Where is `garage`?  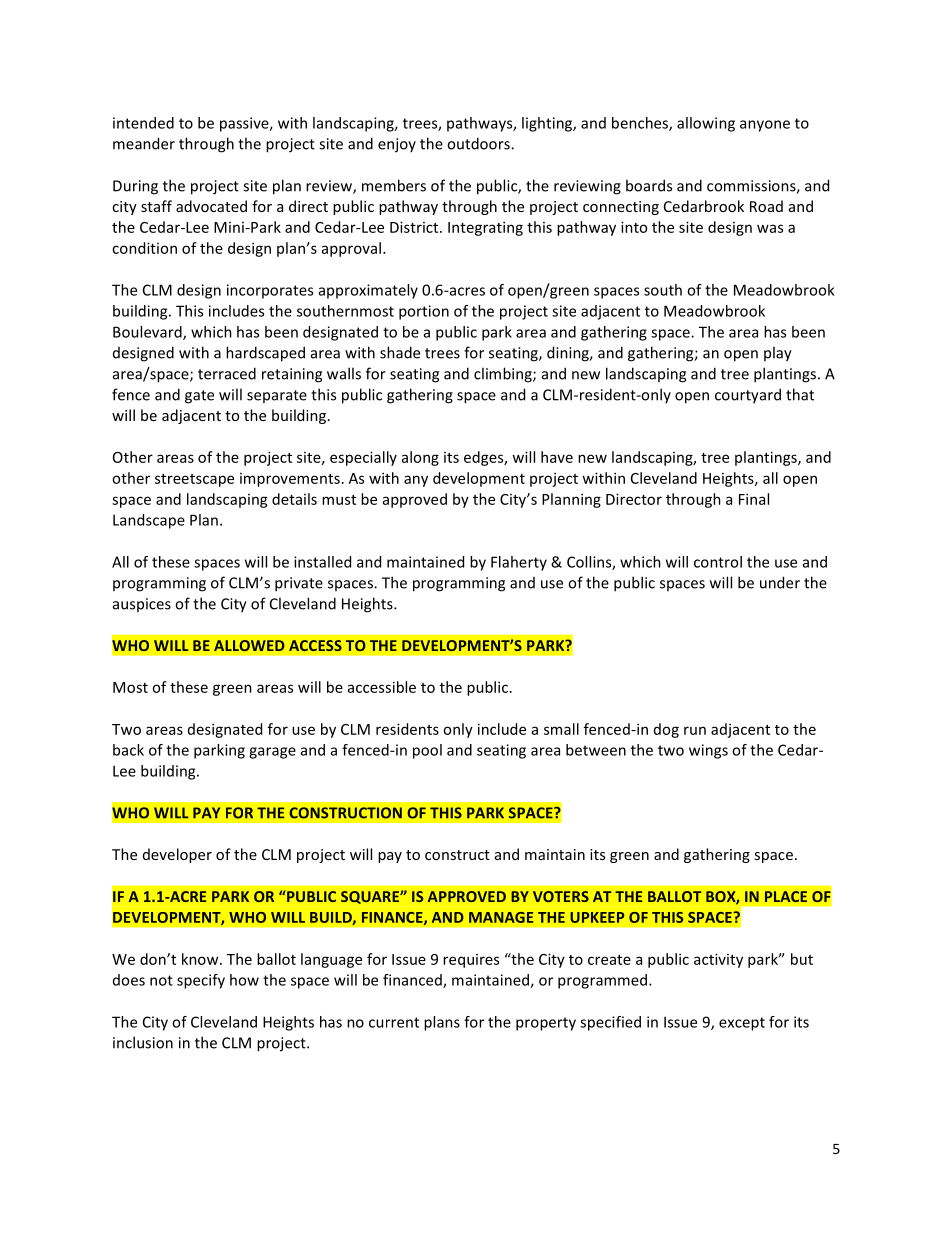 garage is located at coordinates (272, 753).
